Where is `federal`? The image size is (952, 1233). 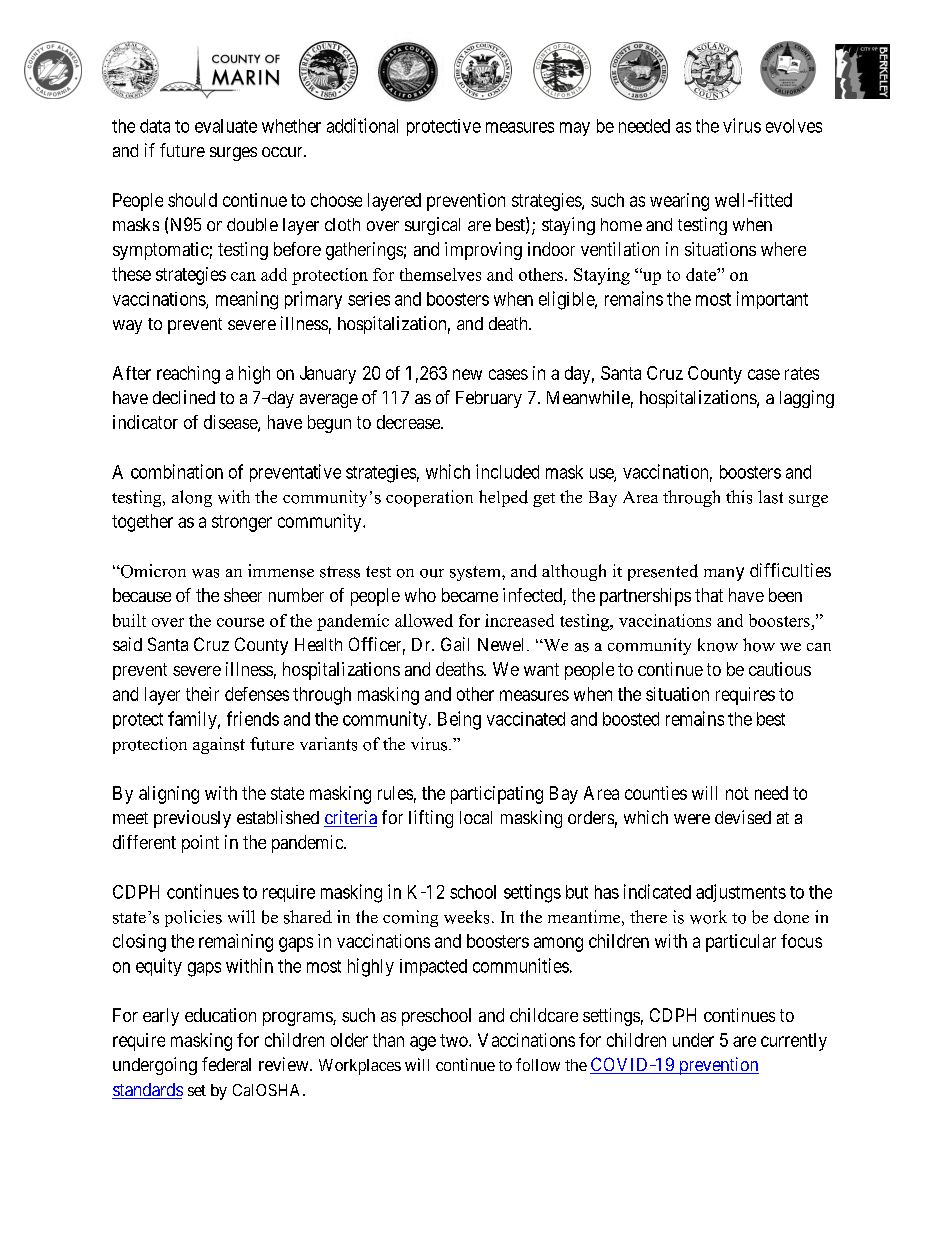
federal is located at coordinates (226, 1064).
